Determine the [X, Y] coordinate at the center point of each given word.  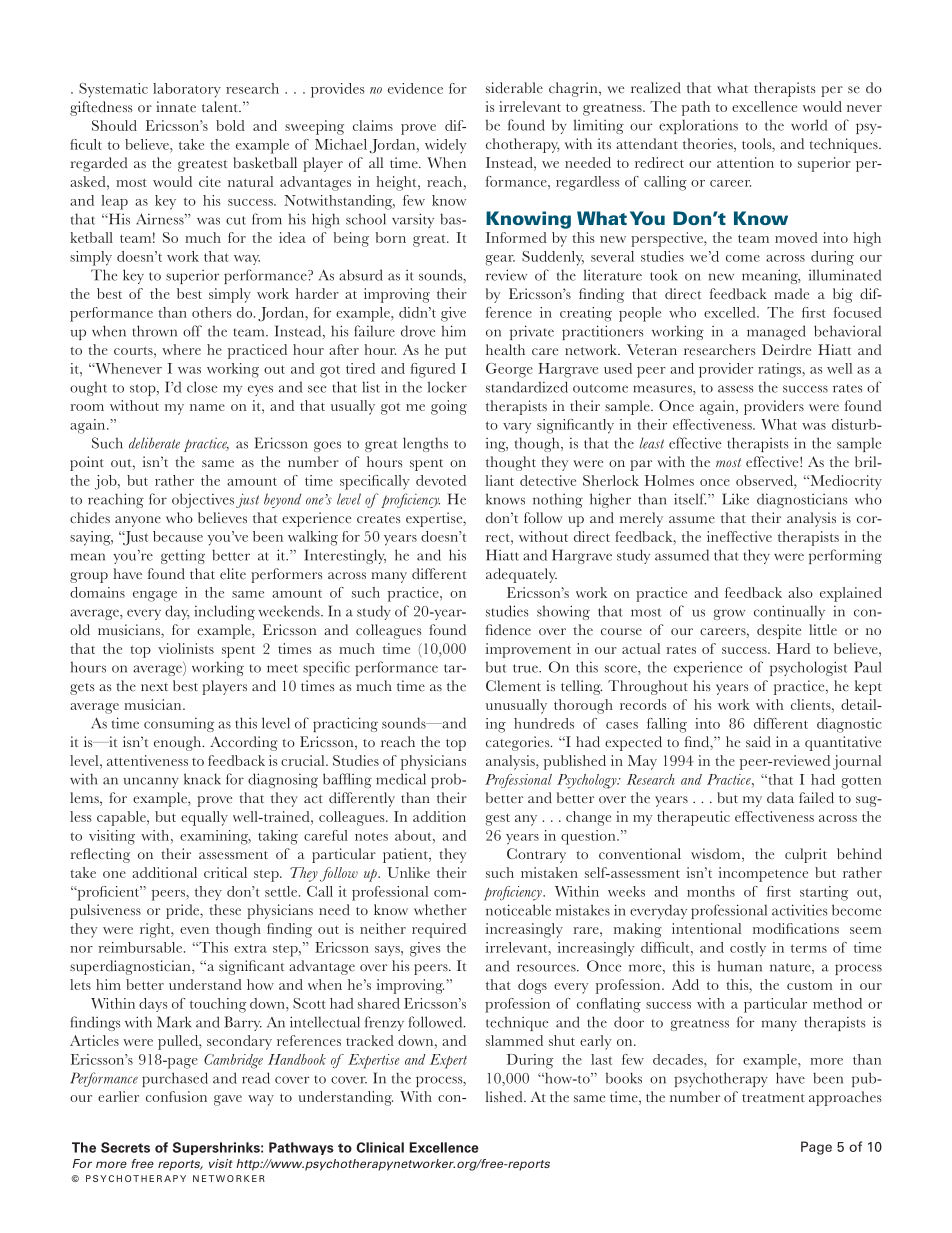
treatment [773, 1098]
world [809, 125]
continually [789, 612]
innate [176, 107]
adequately [521, 575]
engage [155, 596]
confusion [176, 1096]
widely [445, 146]
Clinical [380, 1147]
